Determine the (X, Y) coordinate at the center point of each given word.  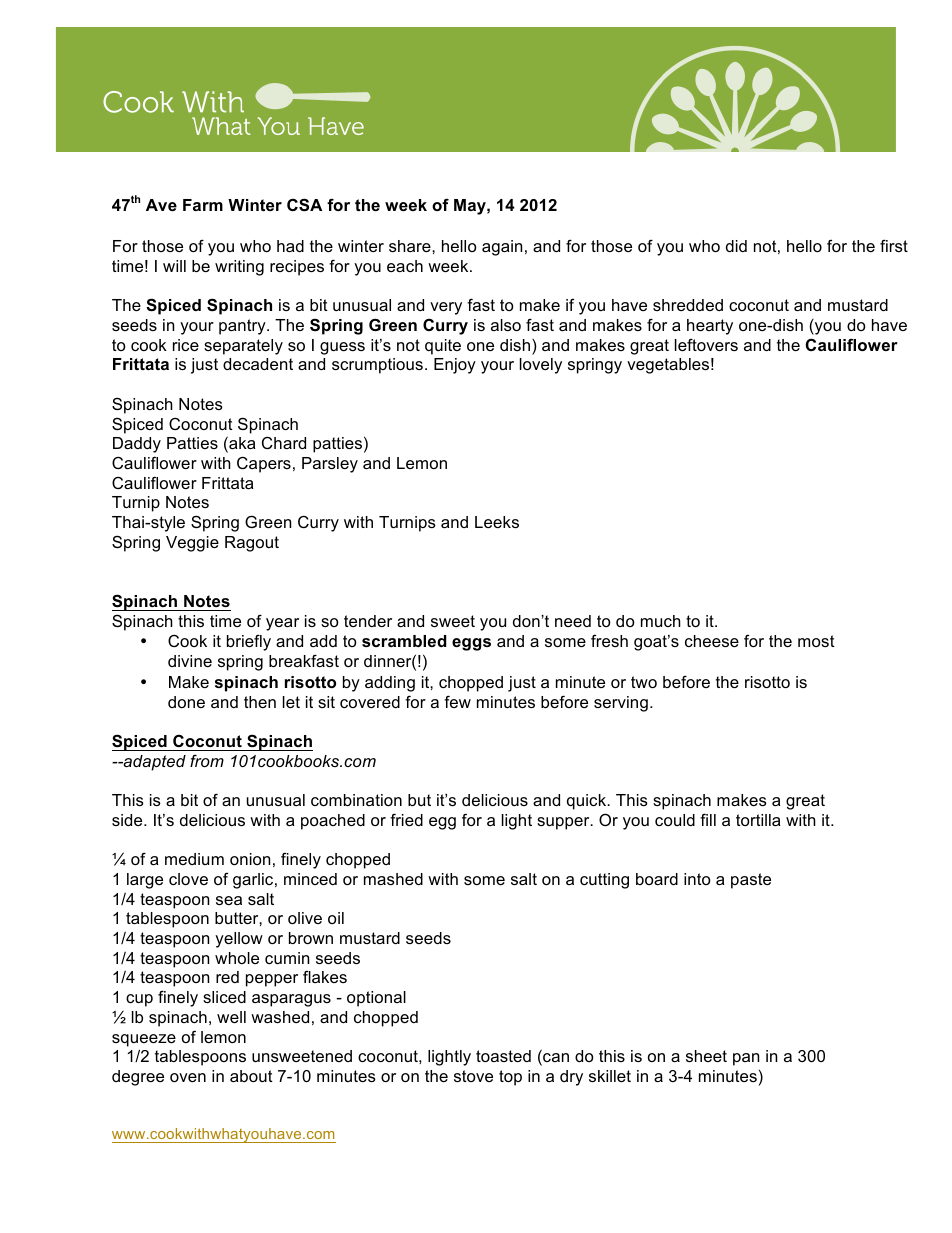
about (251, 1076)
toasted (503, 1056)
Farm (203, 205)
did (736, 246)
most (816, 641)
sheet (706, 1056)
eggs (471, 644)
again (502, 248)
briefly (249, 642)
